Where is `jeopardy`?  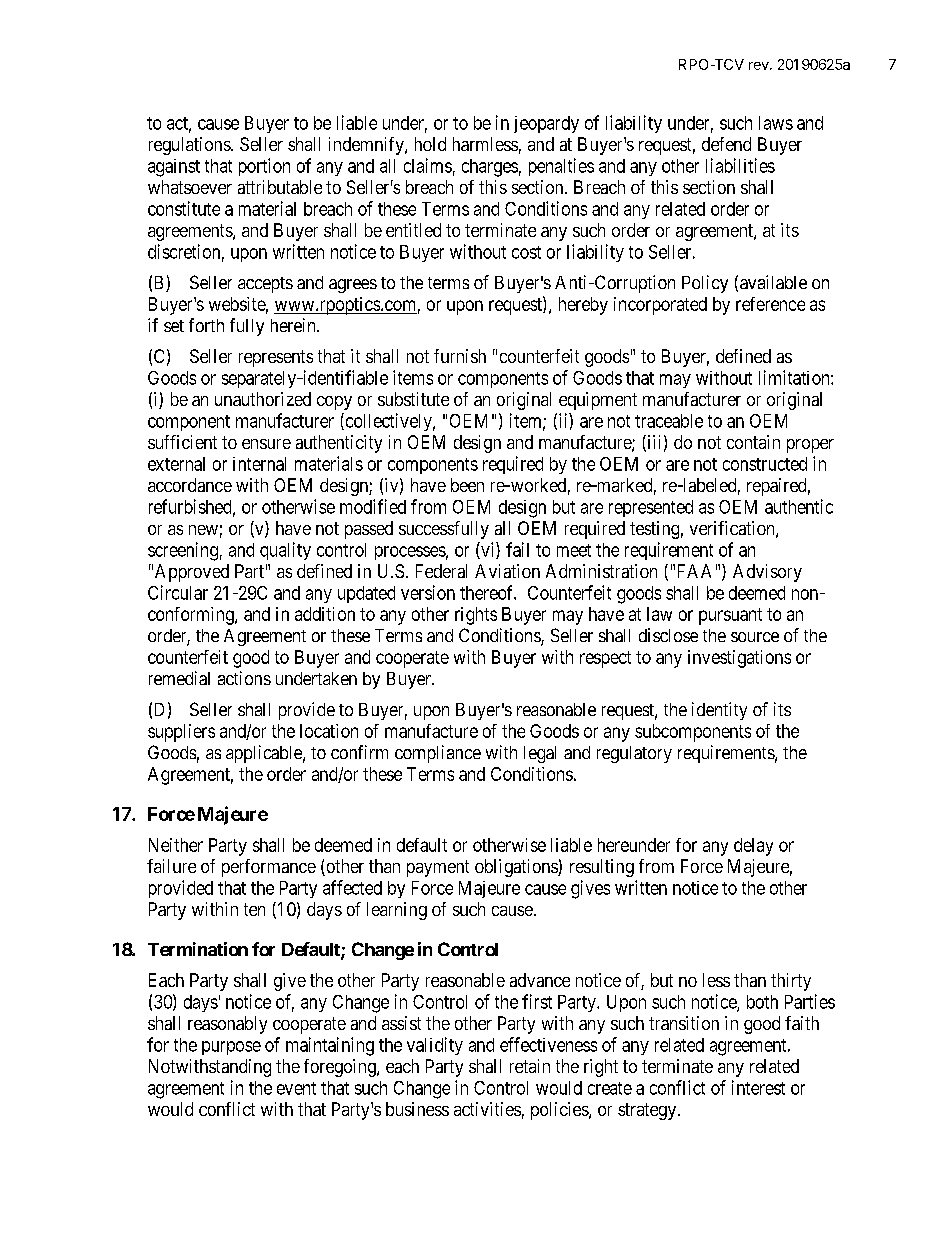
jeopardy is located at coordinates (546, 124).
